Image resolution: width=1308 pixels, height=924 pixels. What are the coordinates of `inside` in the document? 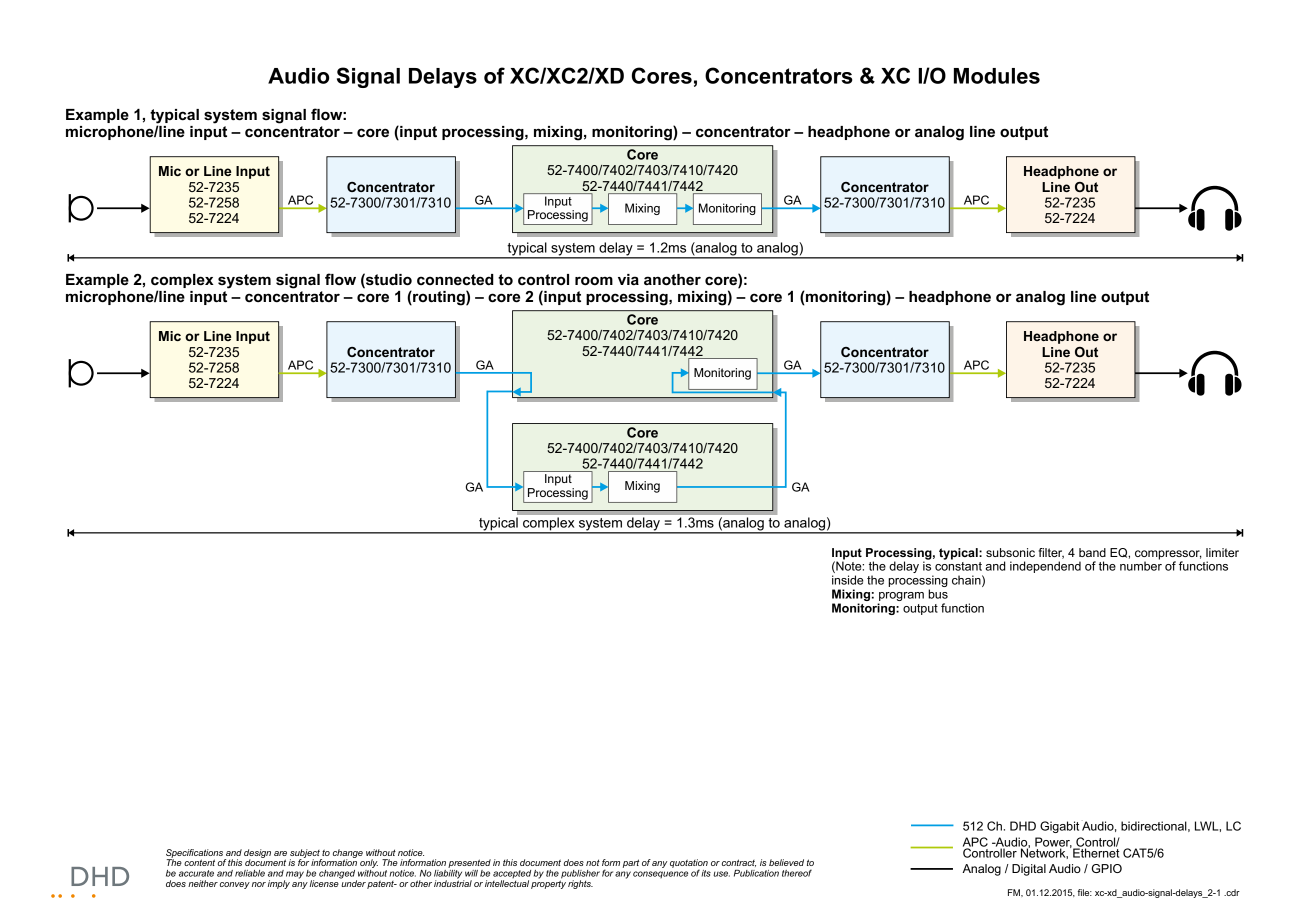 It's located at (847, 580).
